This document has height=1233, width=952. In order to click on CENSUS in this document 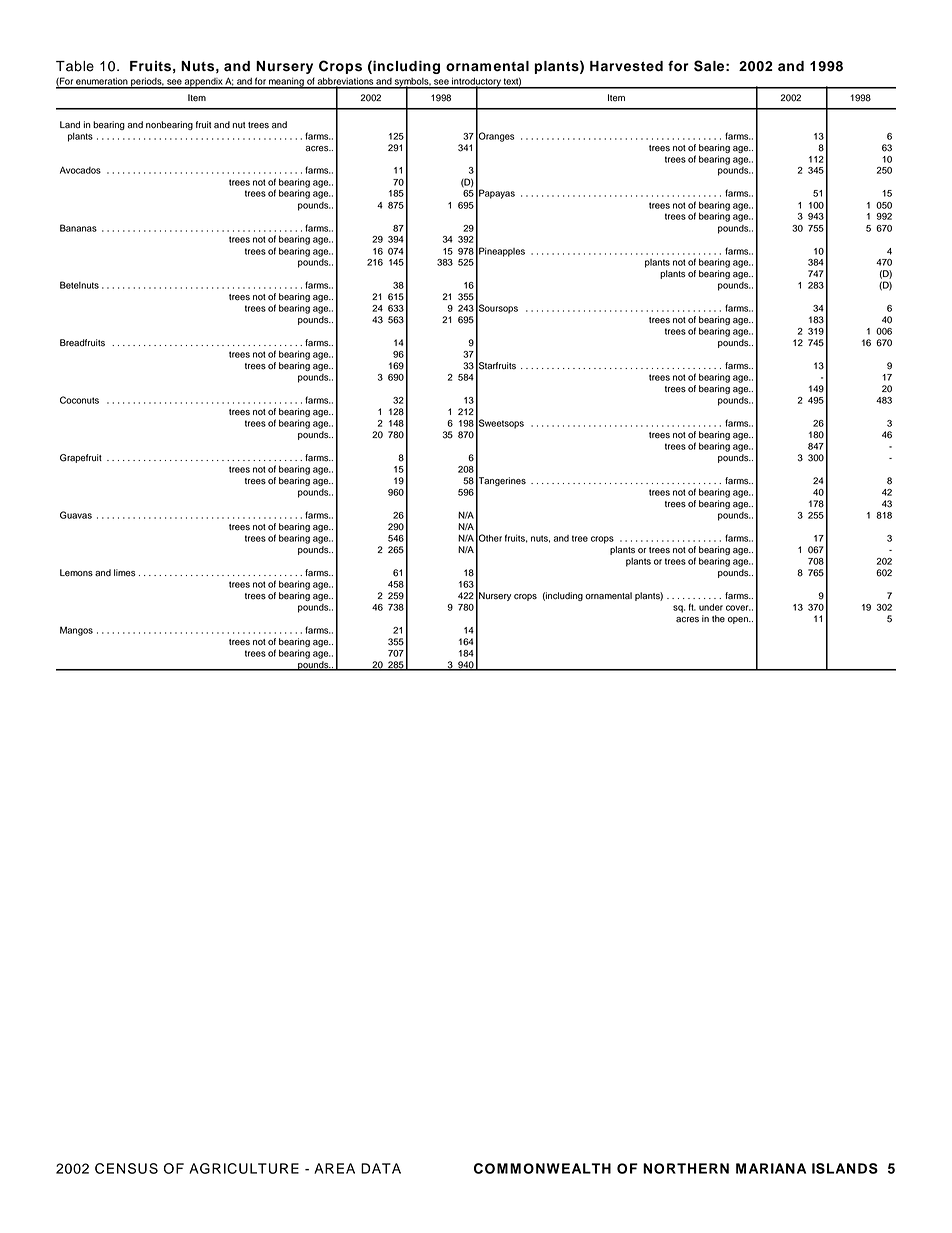, I will do `click(126, 1168)`.
